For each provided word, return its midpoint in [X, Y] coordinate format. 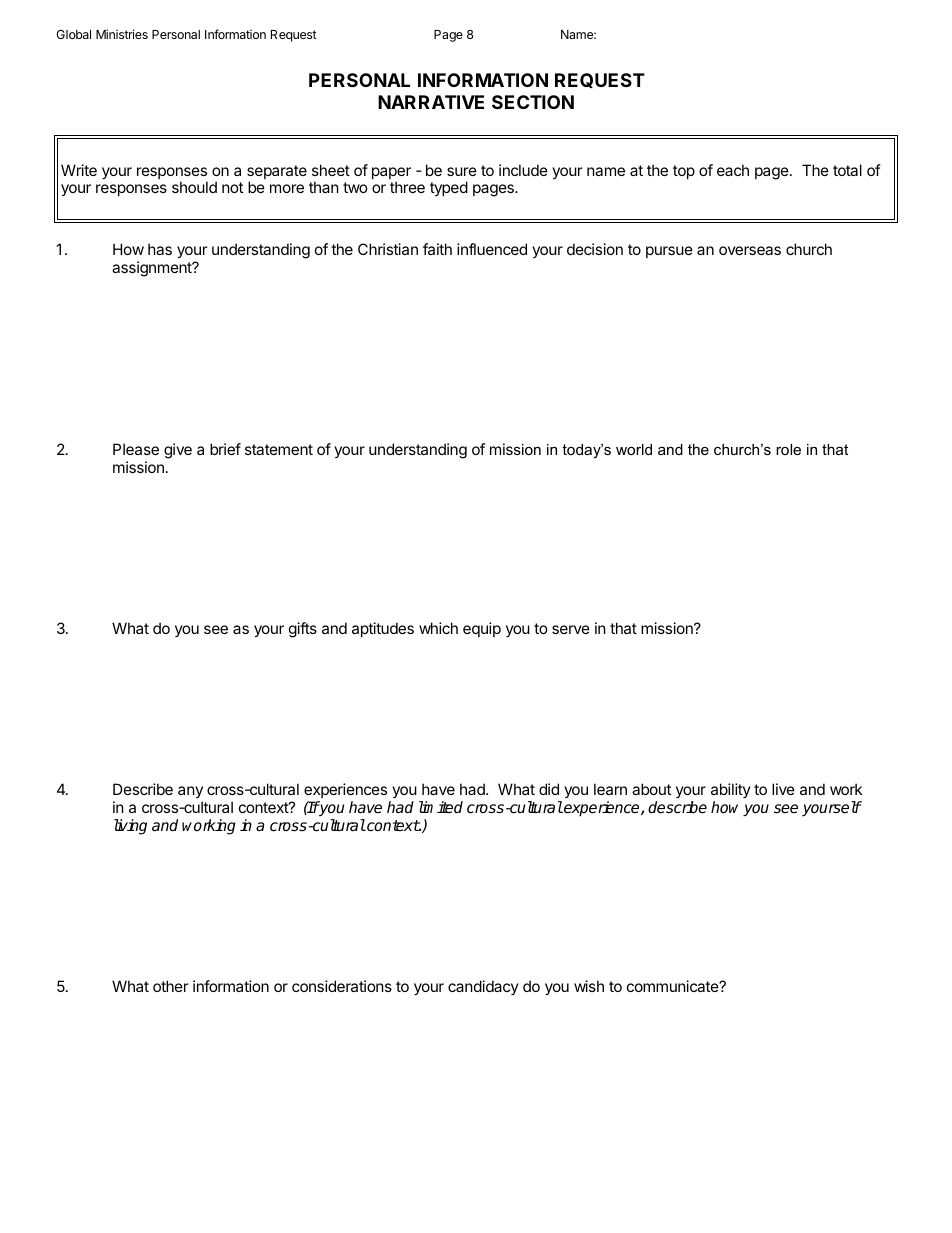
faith [437, 249]
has [160, 249]
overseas [750, 250]
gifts [303, 630]
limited [441, 807]
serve [571, 629]
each [733, 170]
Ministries [122, 34]
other [171, 986]
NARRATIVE [431, 102]
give [178, 451]
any [190, 794]
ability [731, 792]
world [634, 449]
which [438, 628]
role [788, 449]
